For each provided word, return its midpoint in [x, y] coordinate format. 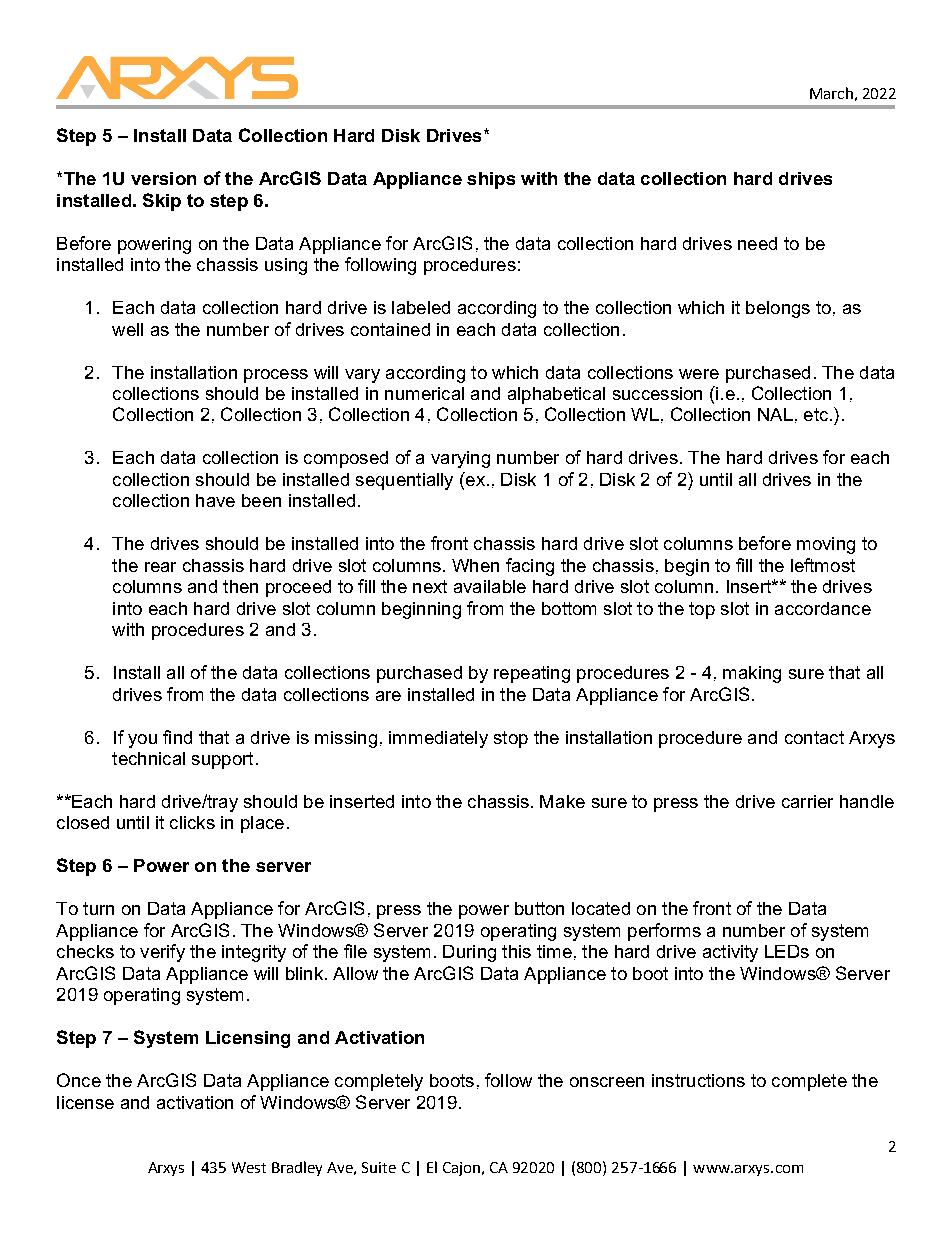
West [249, 1167]
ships [491, 180]
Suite [379, 1167]
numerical [424, 393]
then [240, 586]
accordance [823, 608]
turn [98, 908]
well [127, 329]
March [831, 93]
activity [730, 953]
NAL [775, 414]
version [163, 178]
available [490, 586]
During [469, 953]
